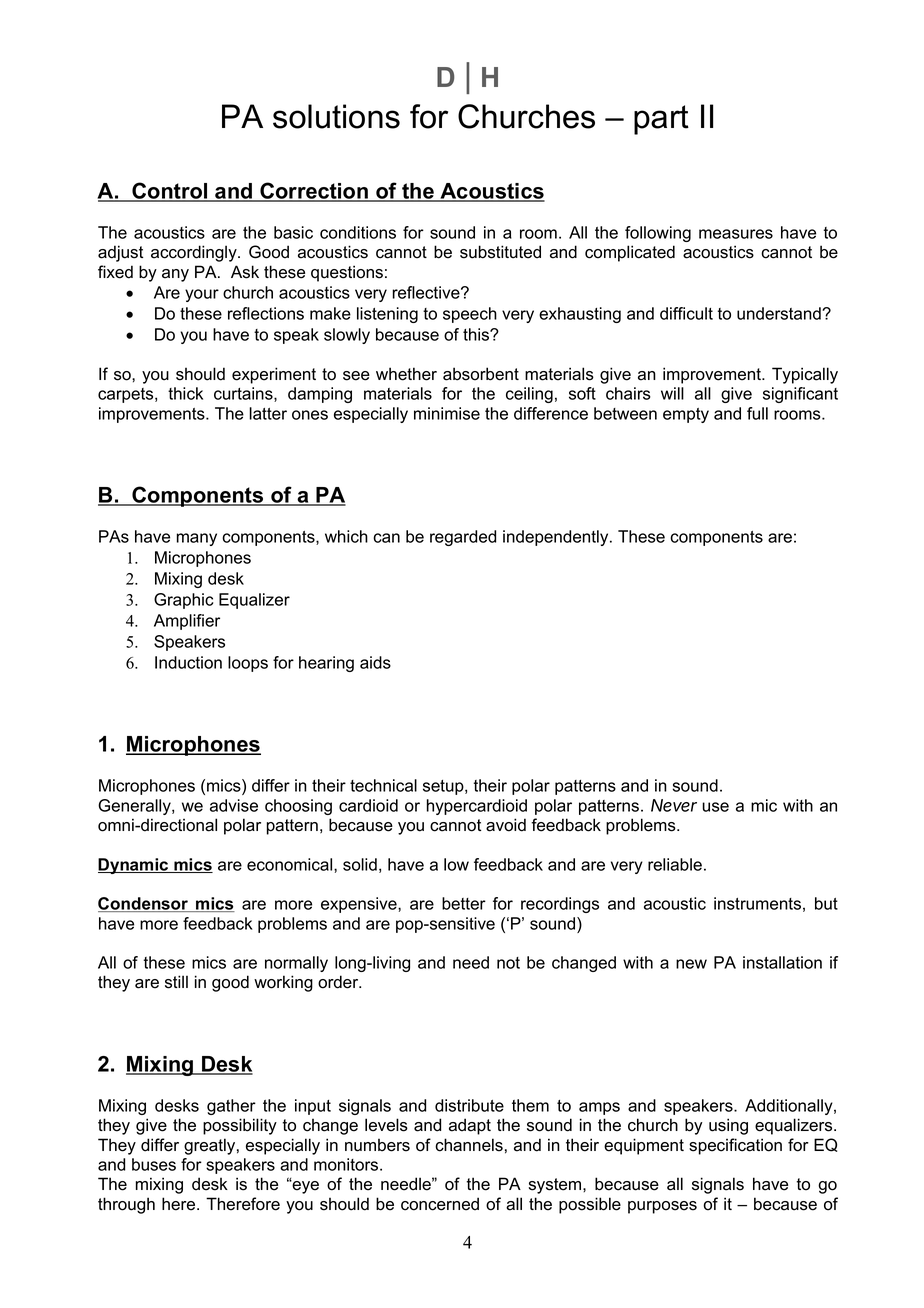 Image resolution: width=924 pixels, height=1308 pixels. Describe the element at coordinates (469, 1145) in the screenshot. I see `channels` at that location.
